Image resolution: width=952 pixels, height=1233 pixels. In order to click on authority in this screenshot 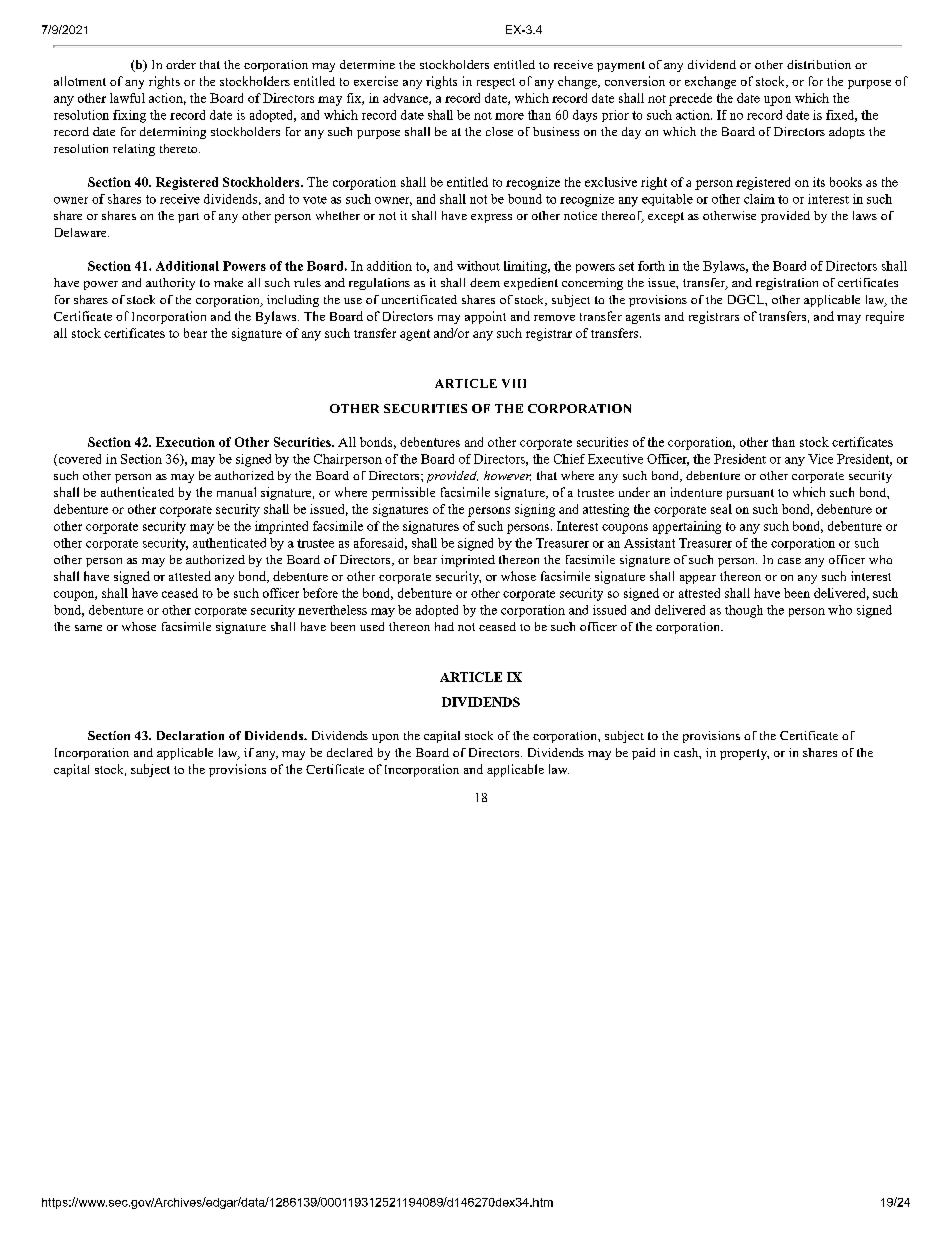, I will do `click(170, 284)`.
